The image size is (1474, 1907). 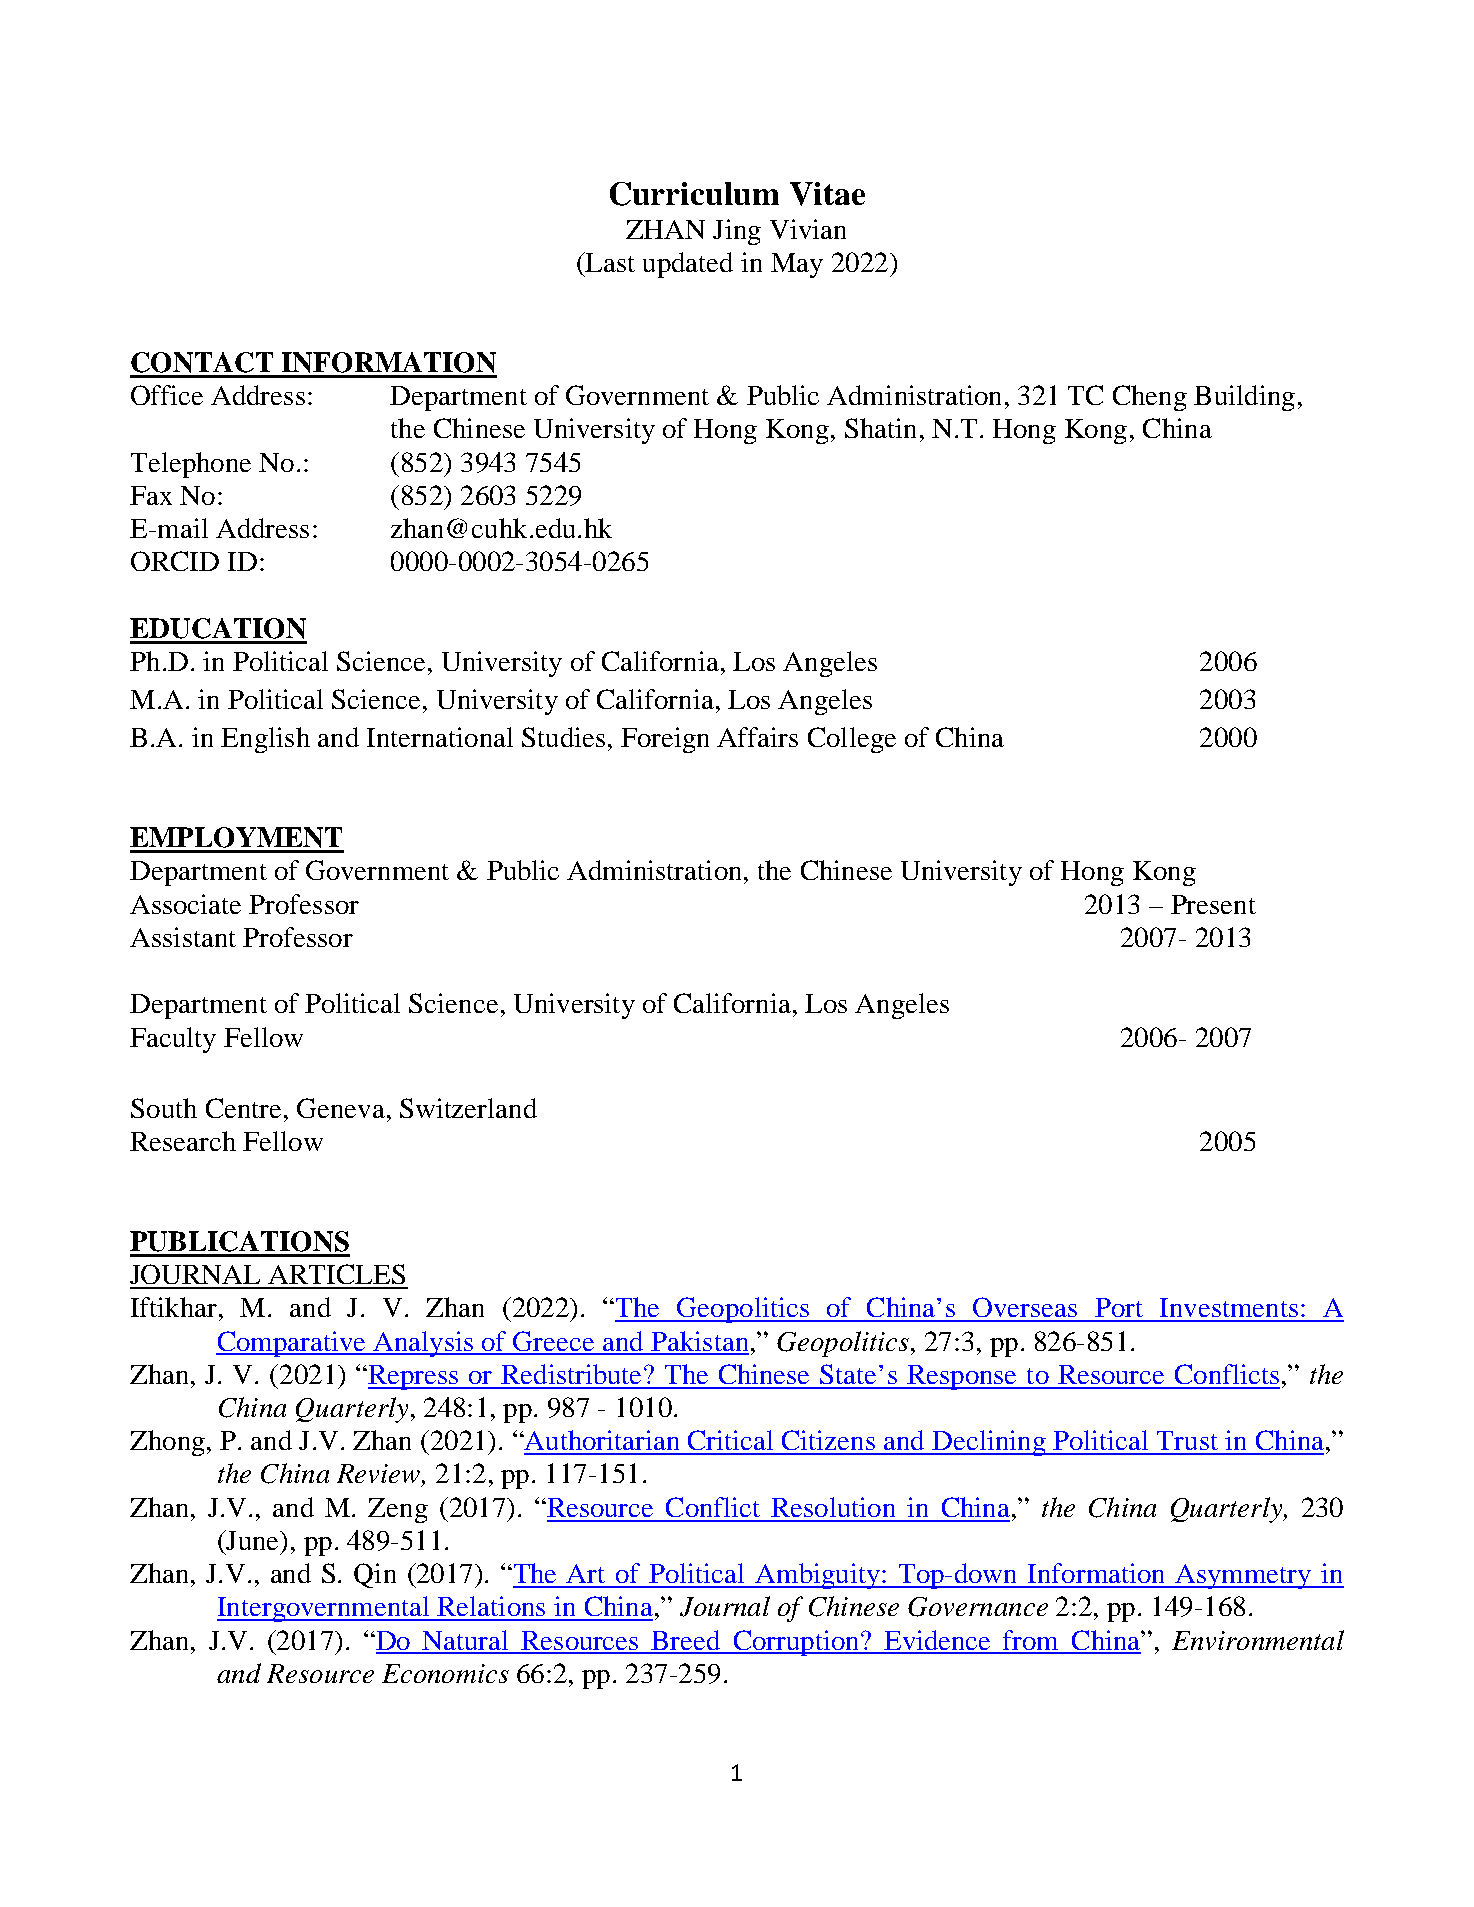 I want to click on Jing, so click(x=737, y=232).
